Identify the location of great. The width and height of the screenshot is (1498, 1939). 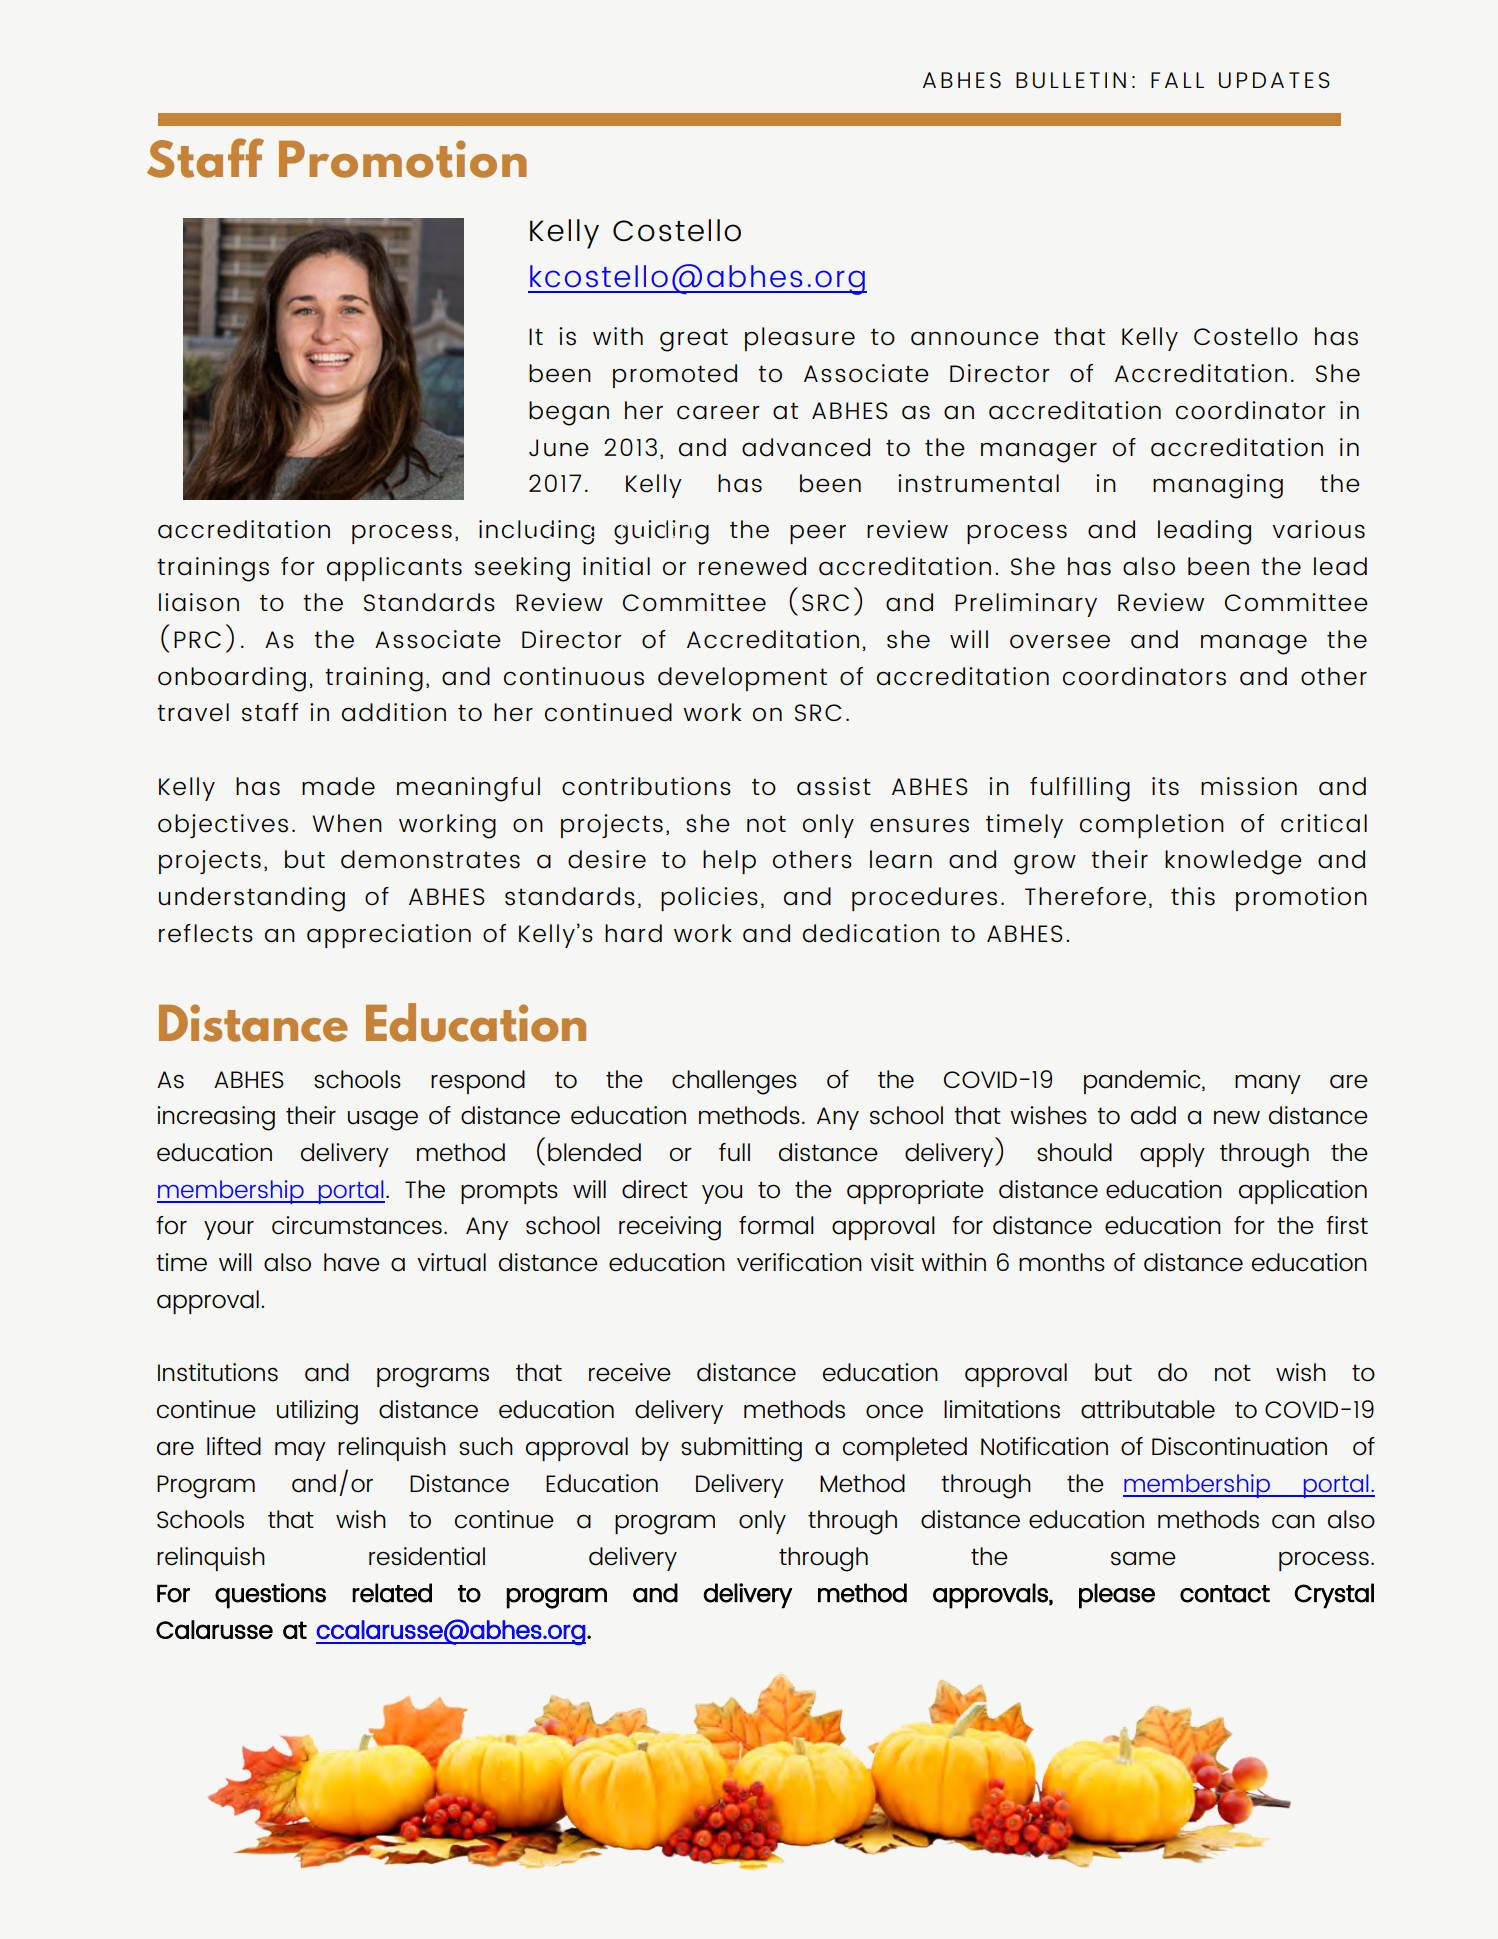
(694, 340).
